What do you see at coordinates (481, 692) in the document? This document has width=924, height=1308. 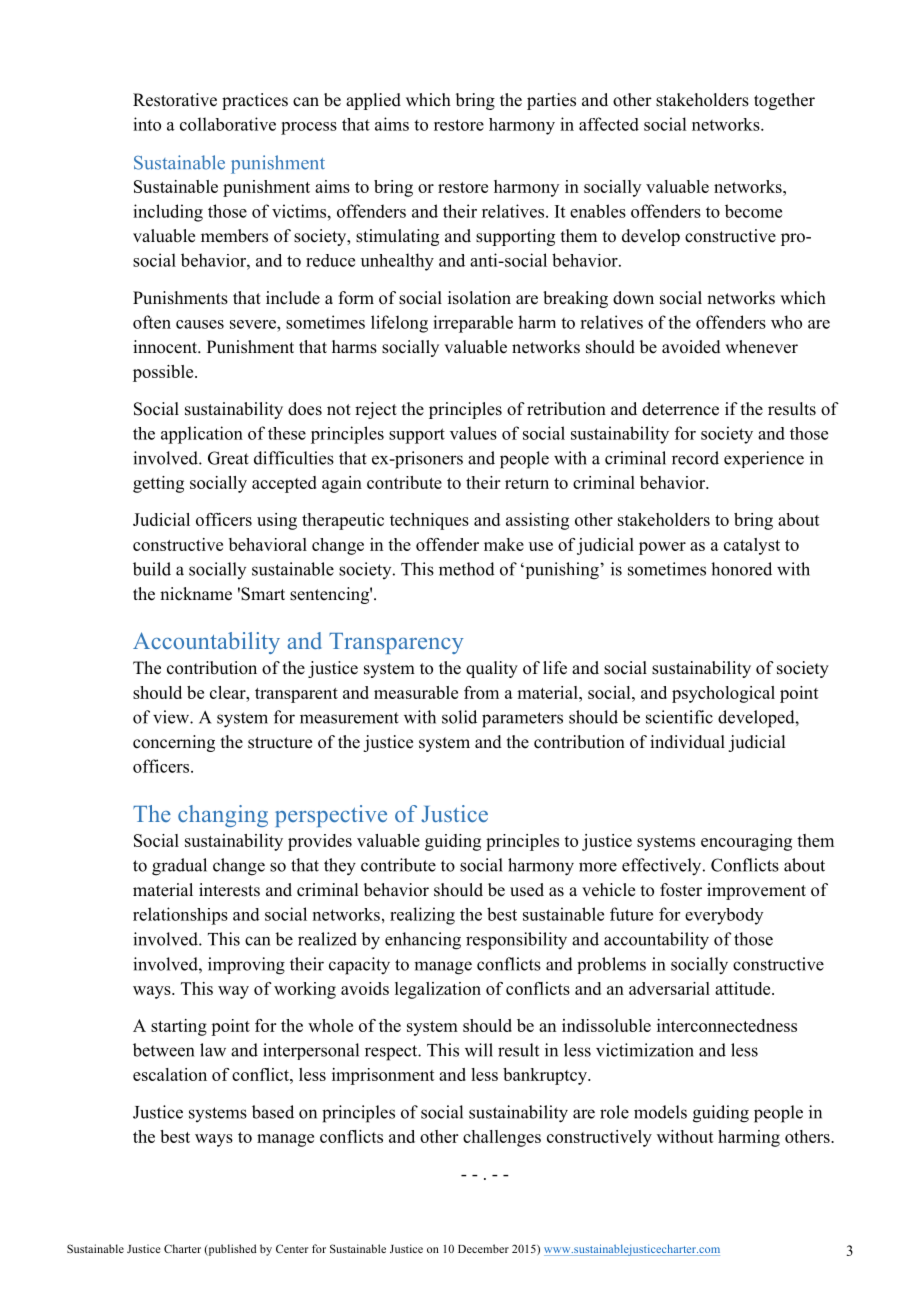 I see `from` at bounding box center [481, 692].
